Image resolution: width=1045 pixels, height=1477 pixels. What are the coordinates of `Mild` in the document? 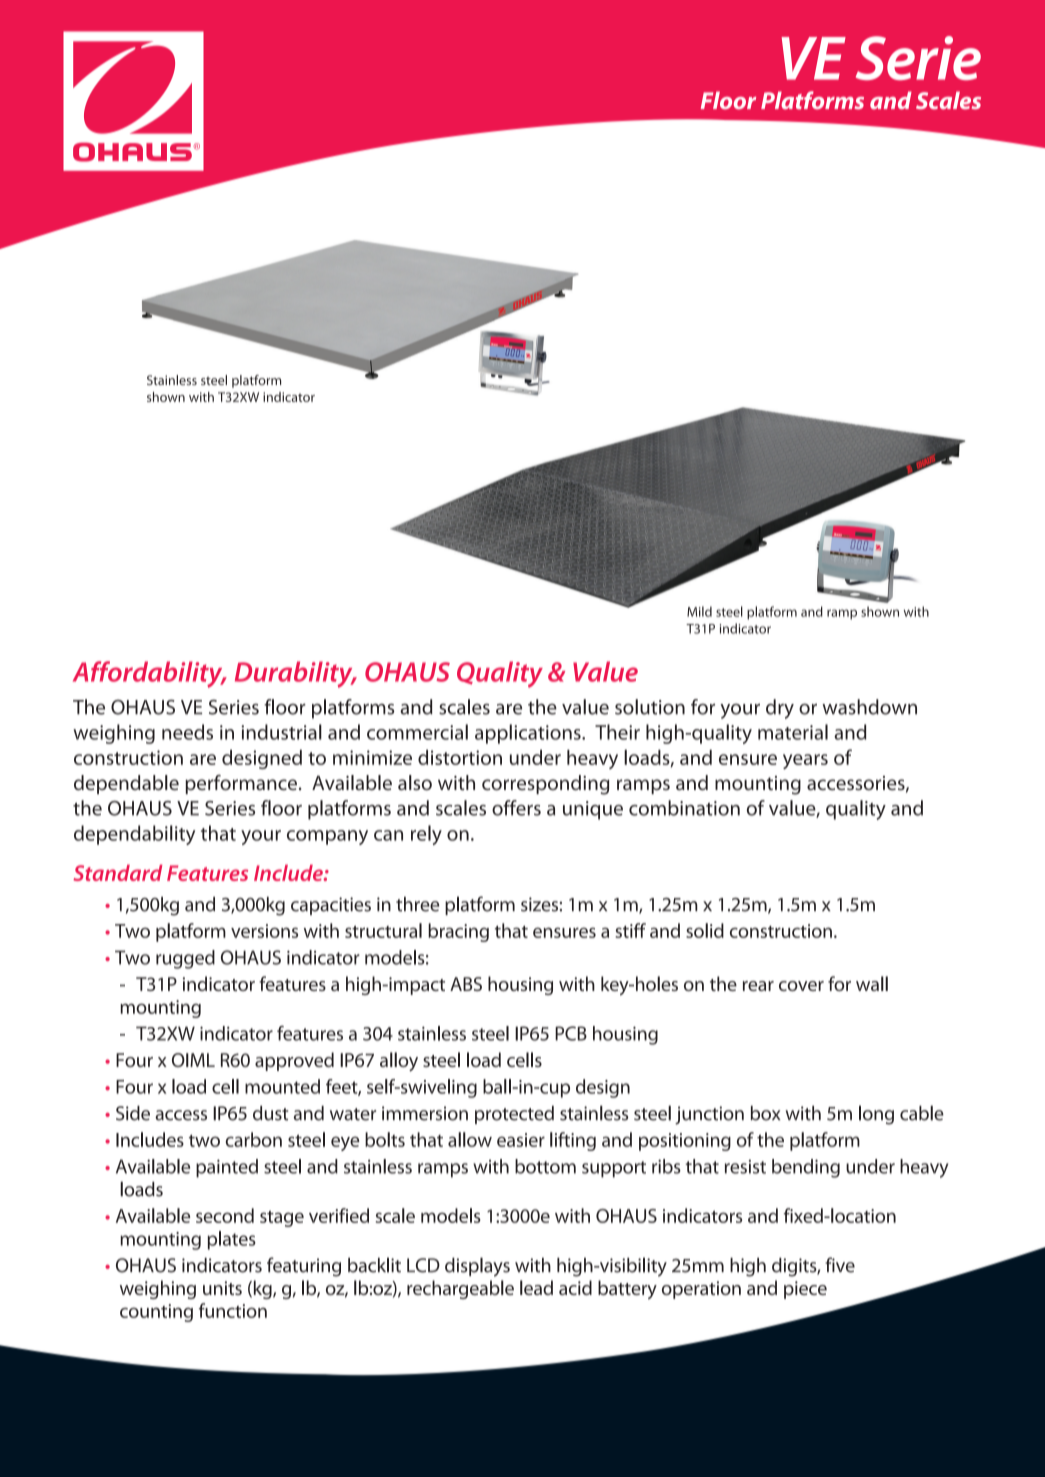 It's located at (699, 611).
